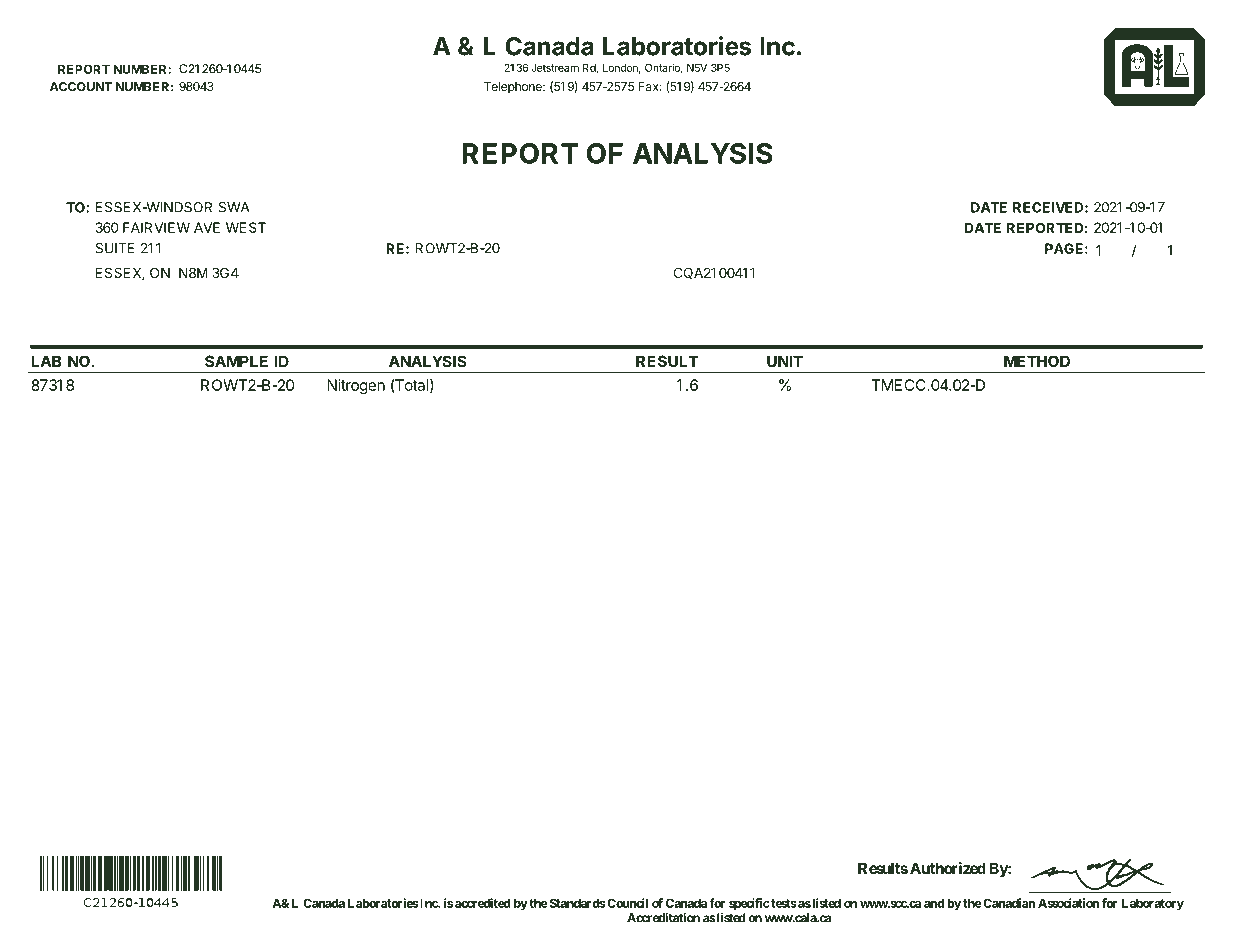 This screenshot has height=952, width=1233. I want to click on SWA, so click(234, 207).
